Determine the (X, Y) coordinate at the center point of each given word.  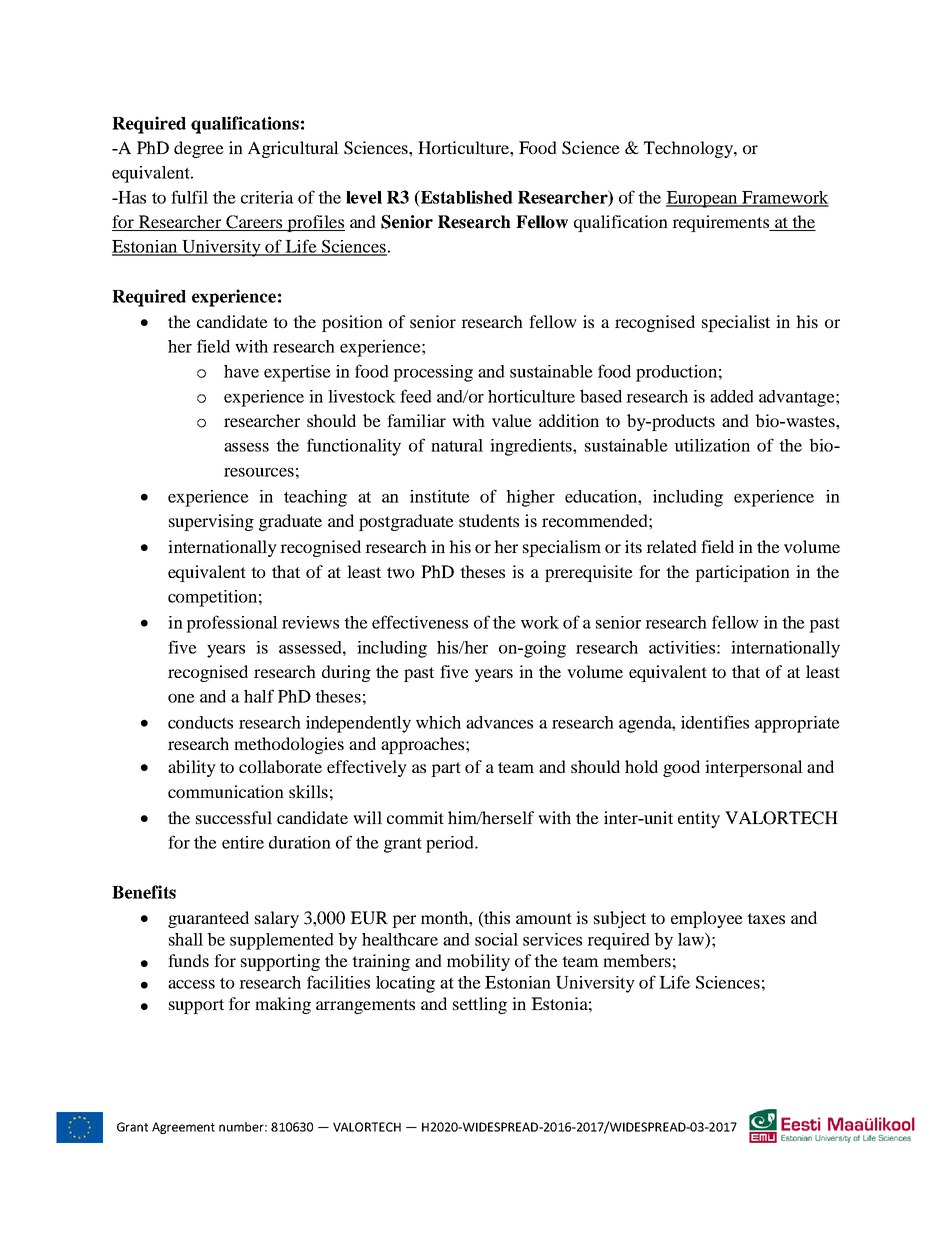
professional (232, 624)
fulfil (189, 197)
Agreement (183, 1128)
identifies (715, 722)
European (703, 199)
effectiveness (420, 622)
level (364, 197)
